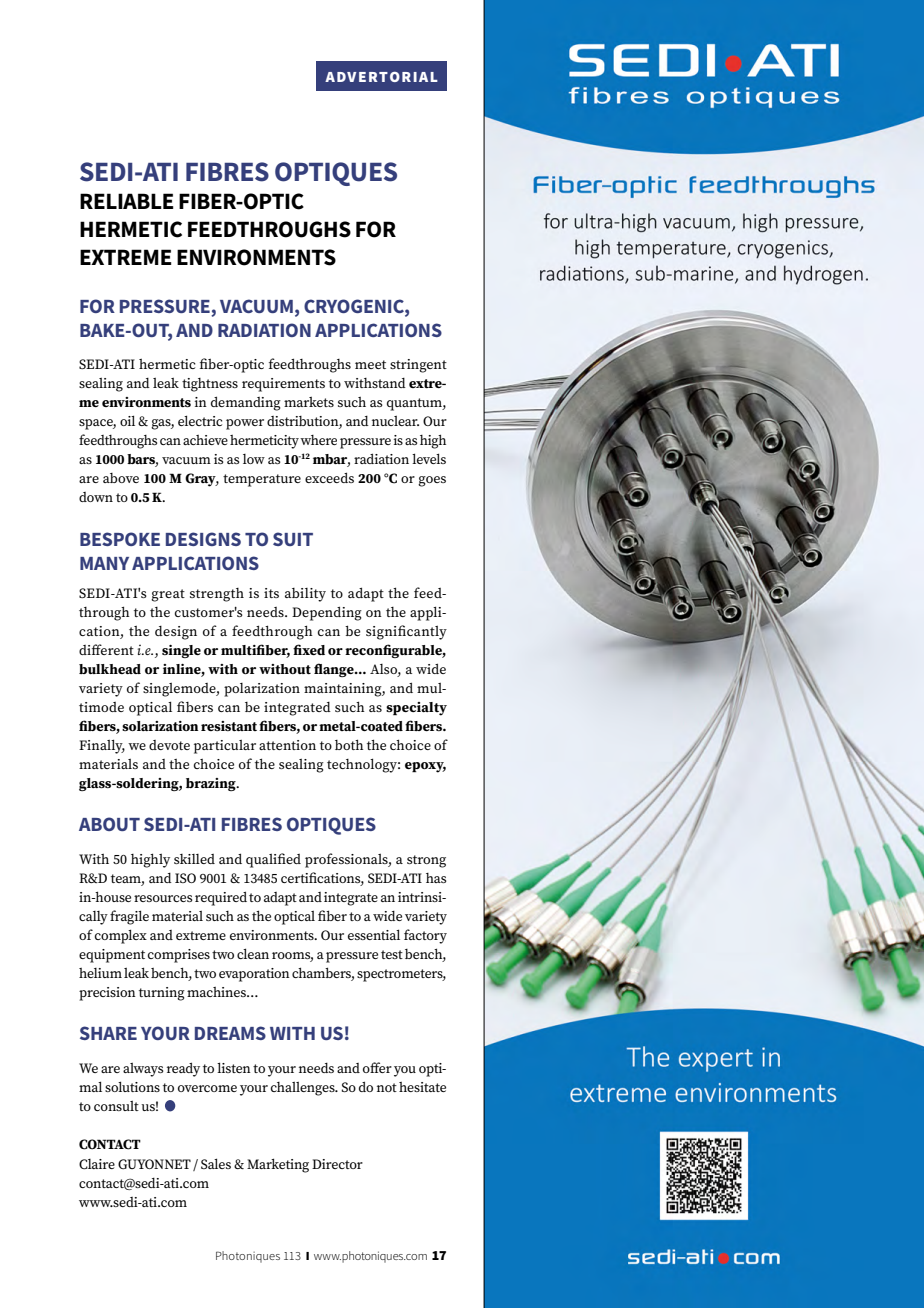 This screenshot has height=1308, width=924. I want to click on BESPOKE, so click(120, 539).
